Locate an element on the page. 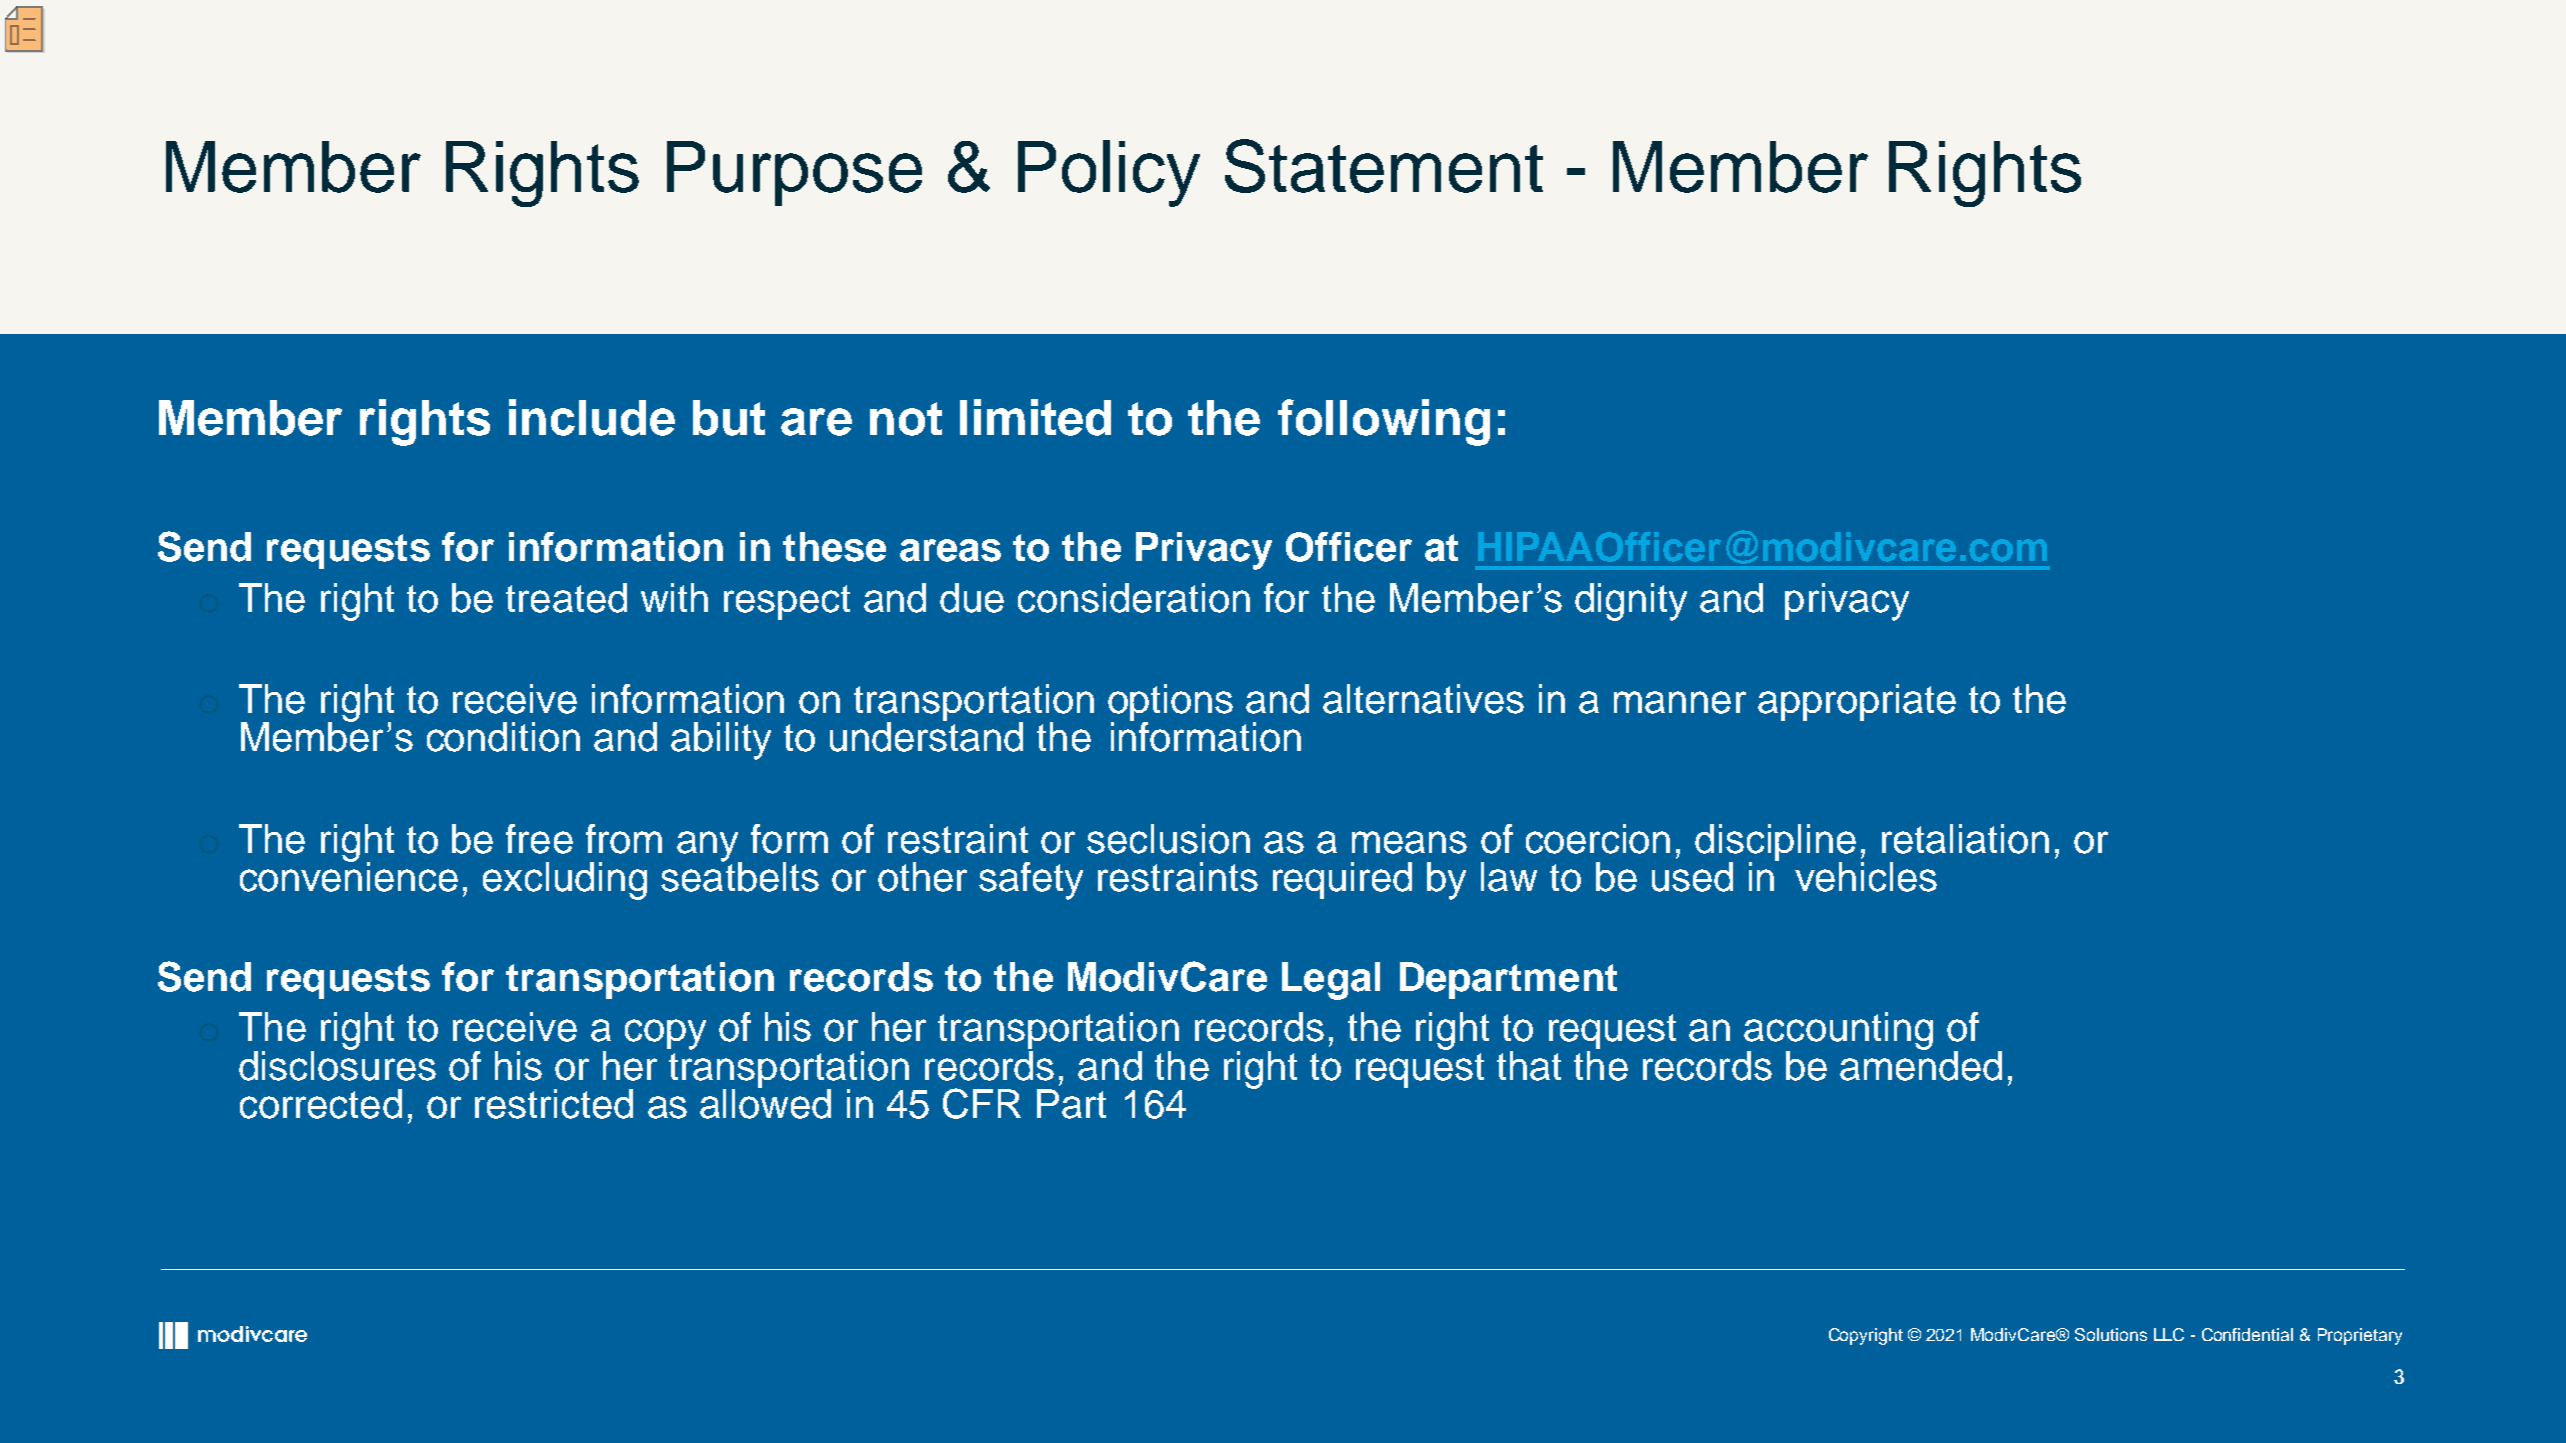  alternatives is located at coordinates (1423, 699).
